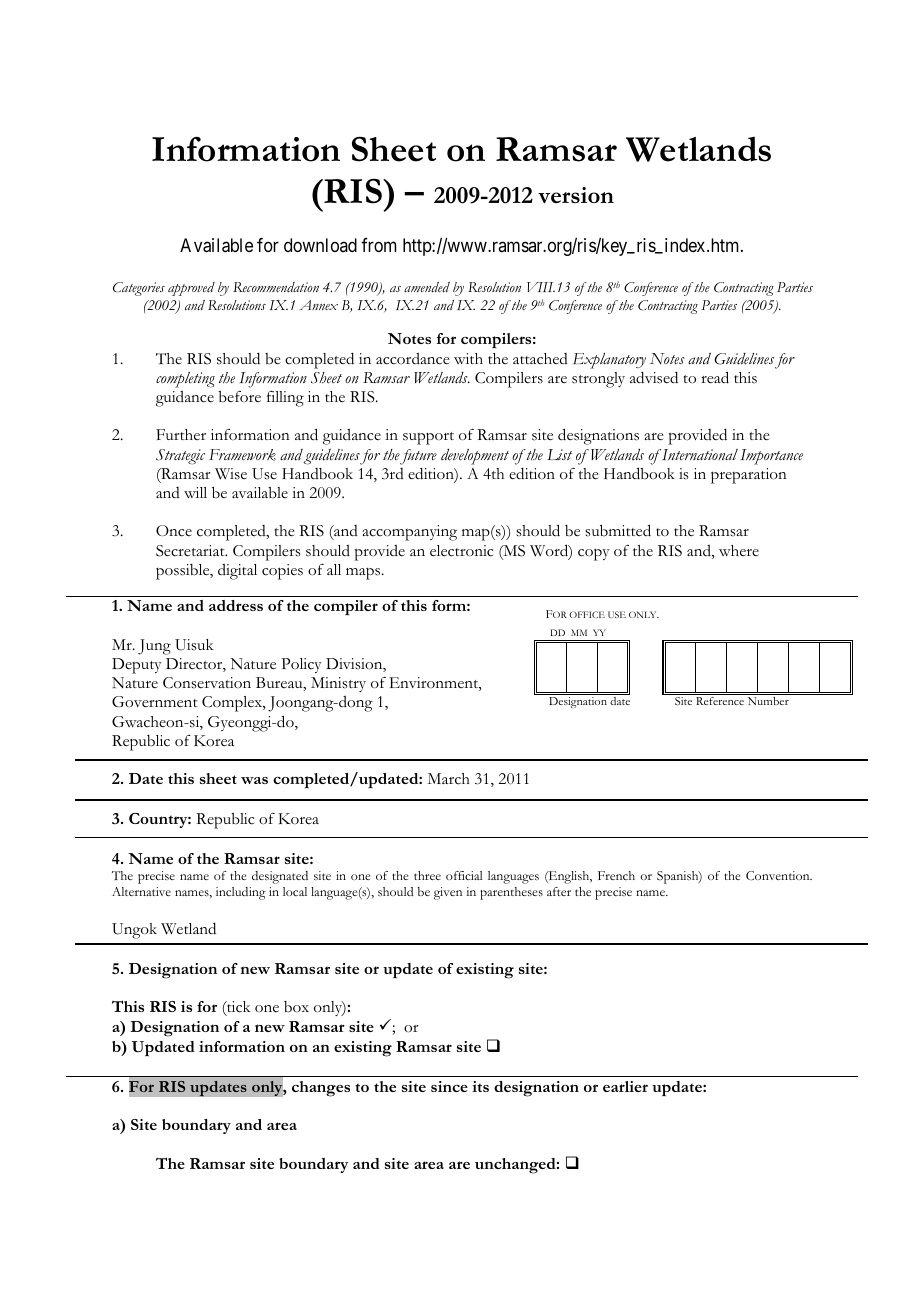 Image resolution: width=924 pixels, height=1308 pixels. I want to click on March, so click(448, 779).
